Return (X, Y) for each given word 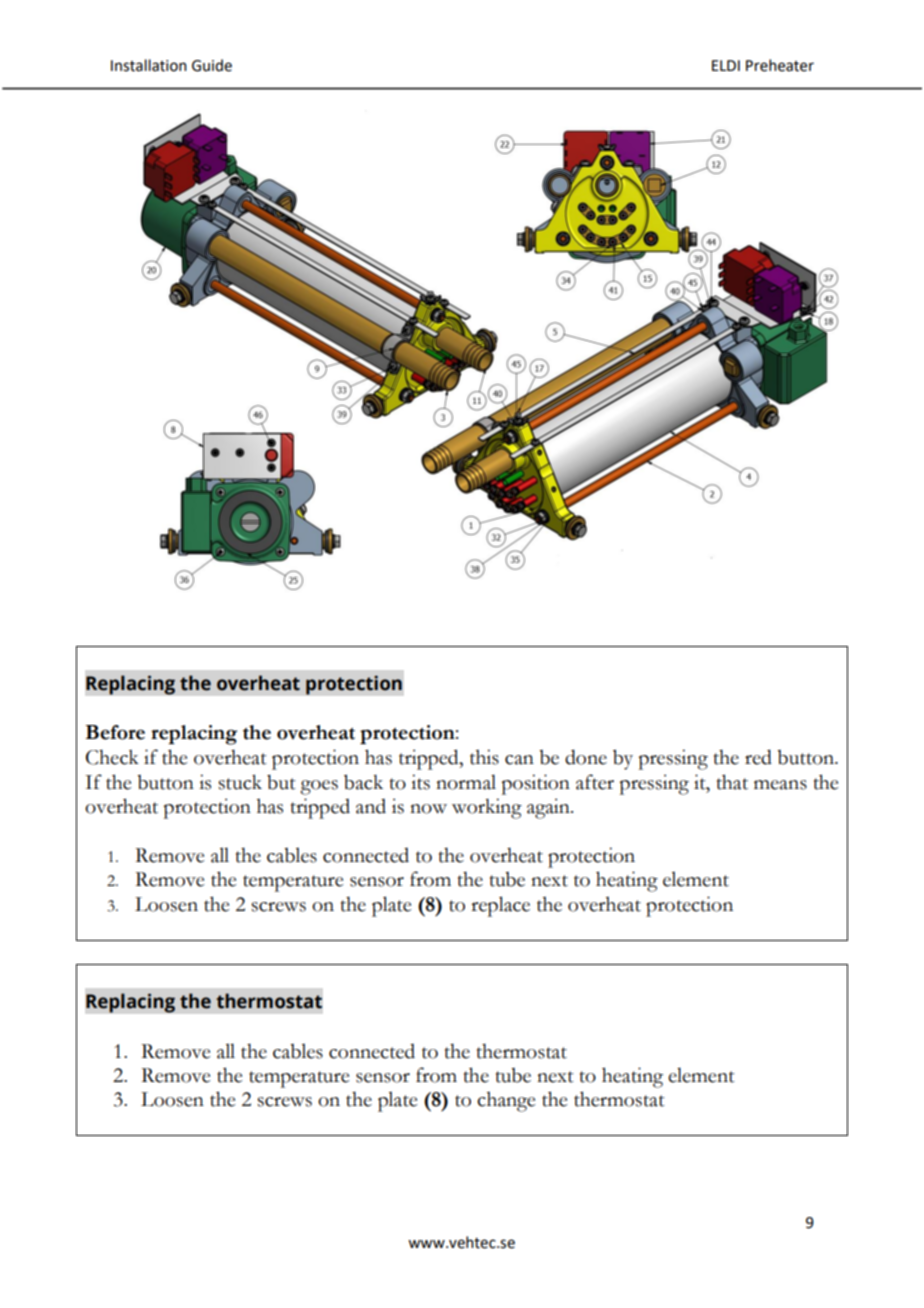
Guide (212, 65)
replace (500, 906)
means (780, 785)
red (758, 757)
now (428, 809)
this (484, 757)
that (732, 782)
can (519, 760)
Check (112, 757)
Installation (149, 65)
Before (115, 732)
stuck (240, 782)
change (506, 1101)
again (549, 808)
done (586, 757)
